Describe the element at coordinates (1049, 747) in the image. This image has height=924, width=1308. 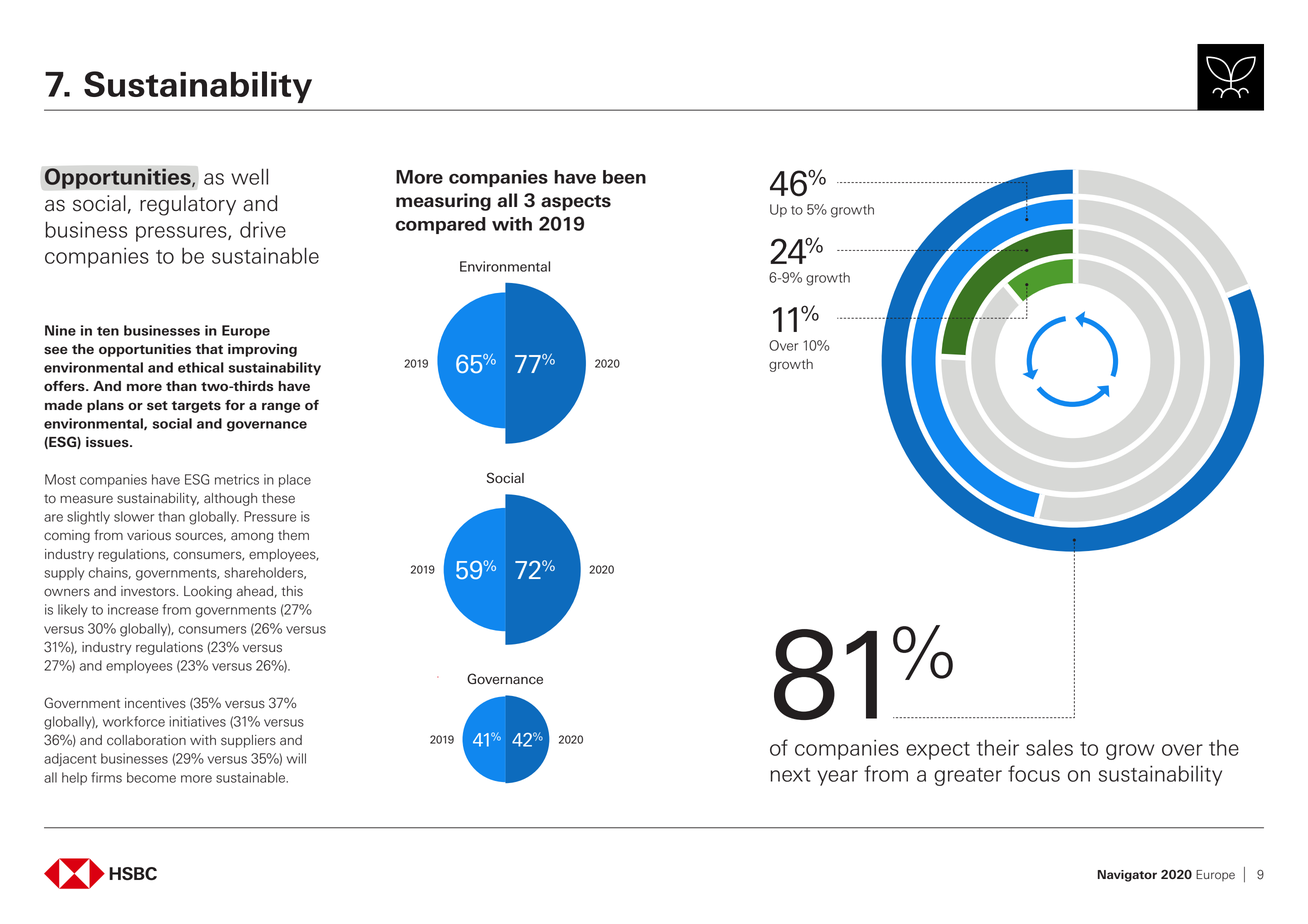
I see `sales` at that location.
